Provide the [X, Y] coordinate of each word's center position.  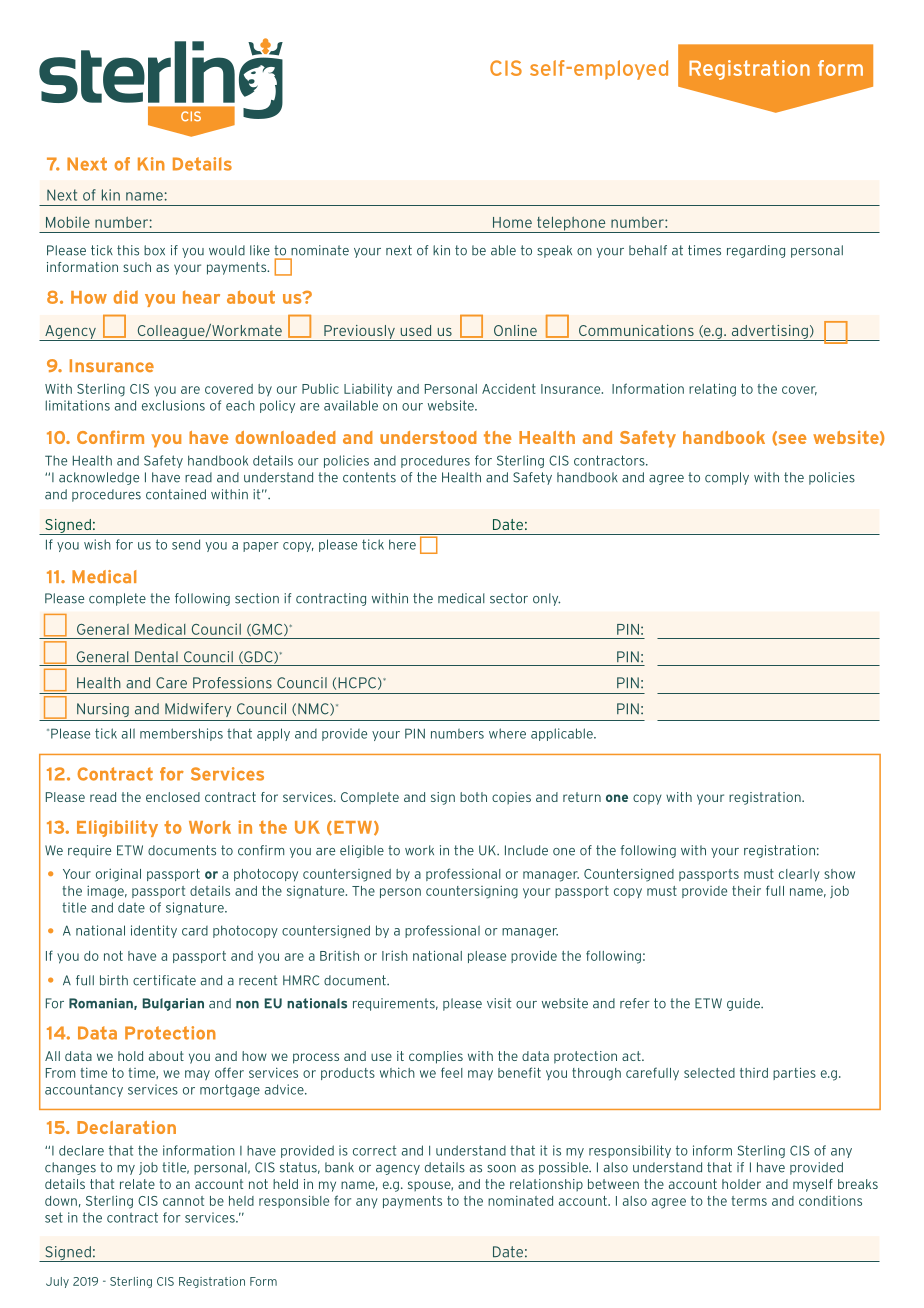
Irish [395, 956]
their [746, 891]
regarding [756, 251]
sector [509, 598]
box [154, 250]
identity [154, 931]
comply [727, 478]
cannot [183, 1201]
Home [512, 222]
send [186, 544]
